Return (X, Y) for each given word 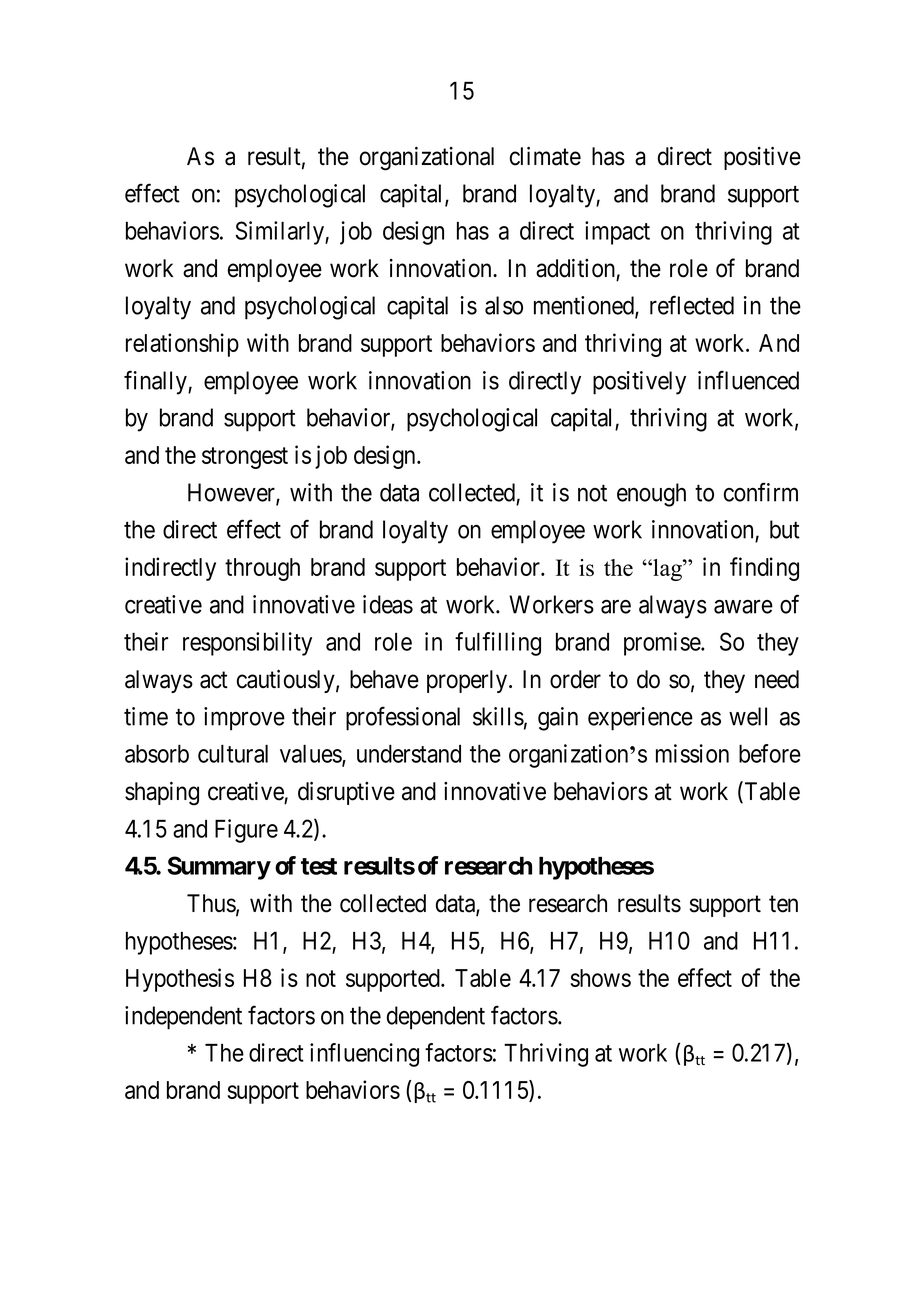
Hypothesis (180, 980)
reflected (692, 305)
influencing (364, 1055)
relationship (182, 345)
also (504, 305)
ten (783, 904)
